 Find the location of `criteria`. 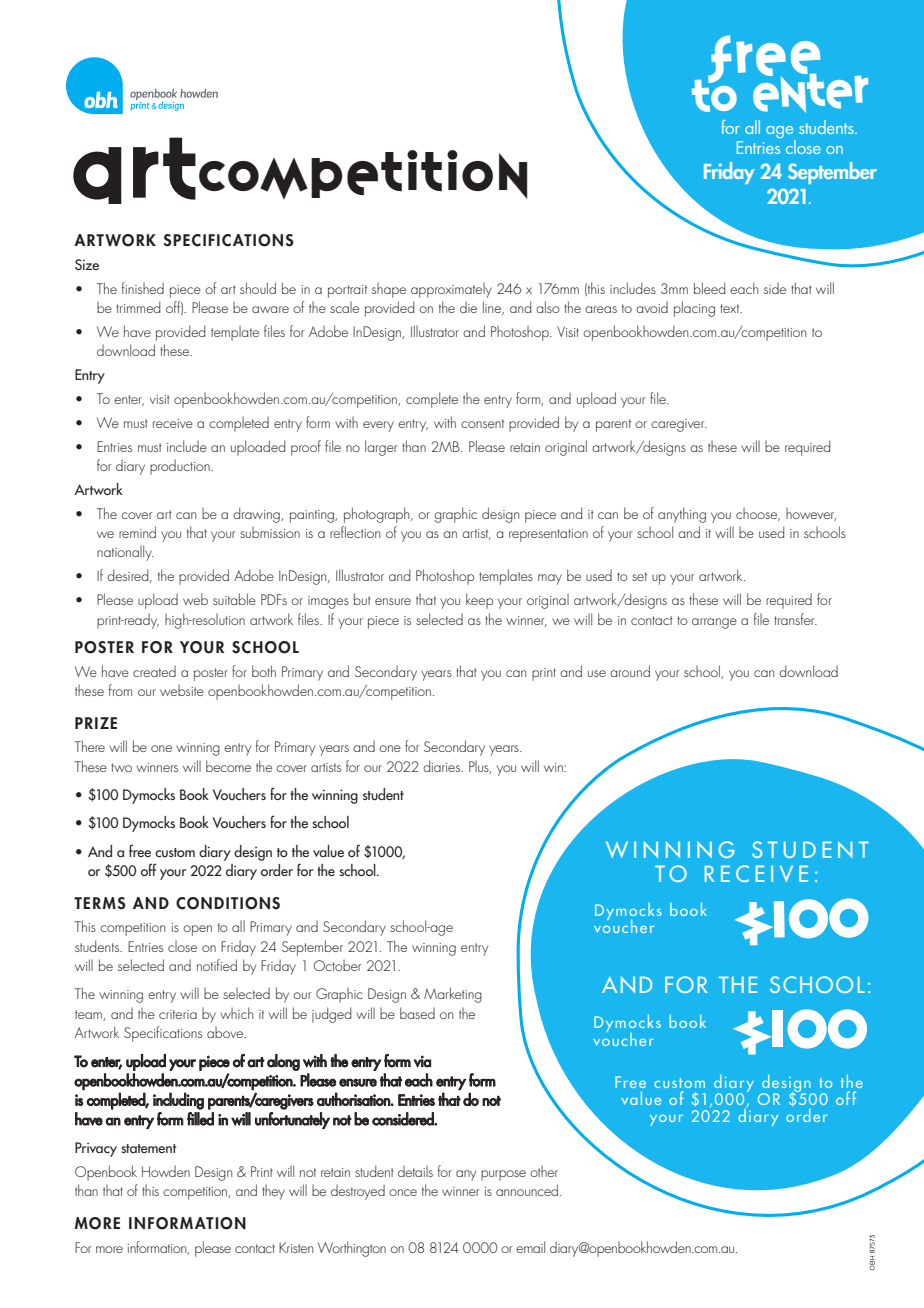

criteria is located at coordinates (178, 1014).
